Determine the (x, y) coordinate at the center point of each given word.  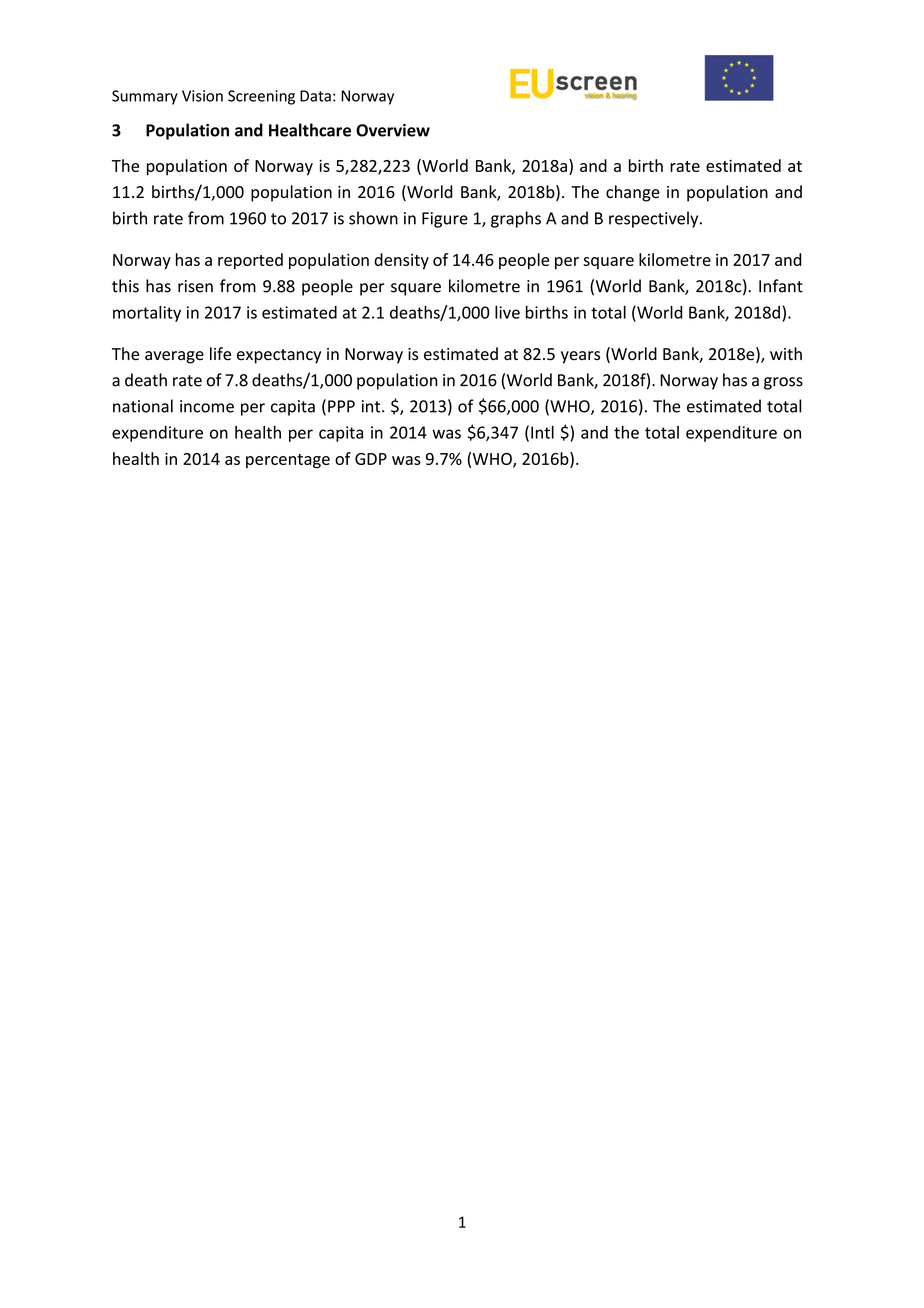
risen (195, 286)
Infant (781, 286)
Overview (393, 130)
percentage (288, 461)
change (633, 193)
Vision (202, 96)
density (401, 261)
